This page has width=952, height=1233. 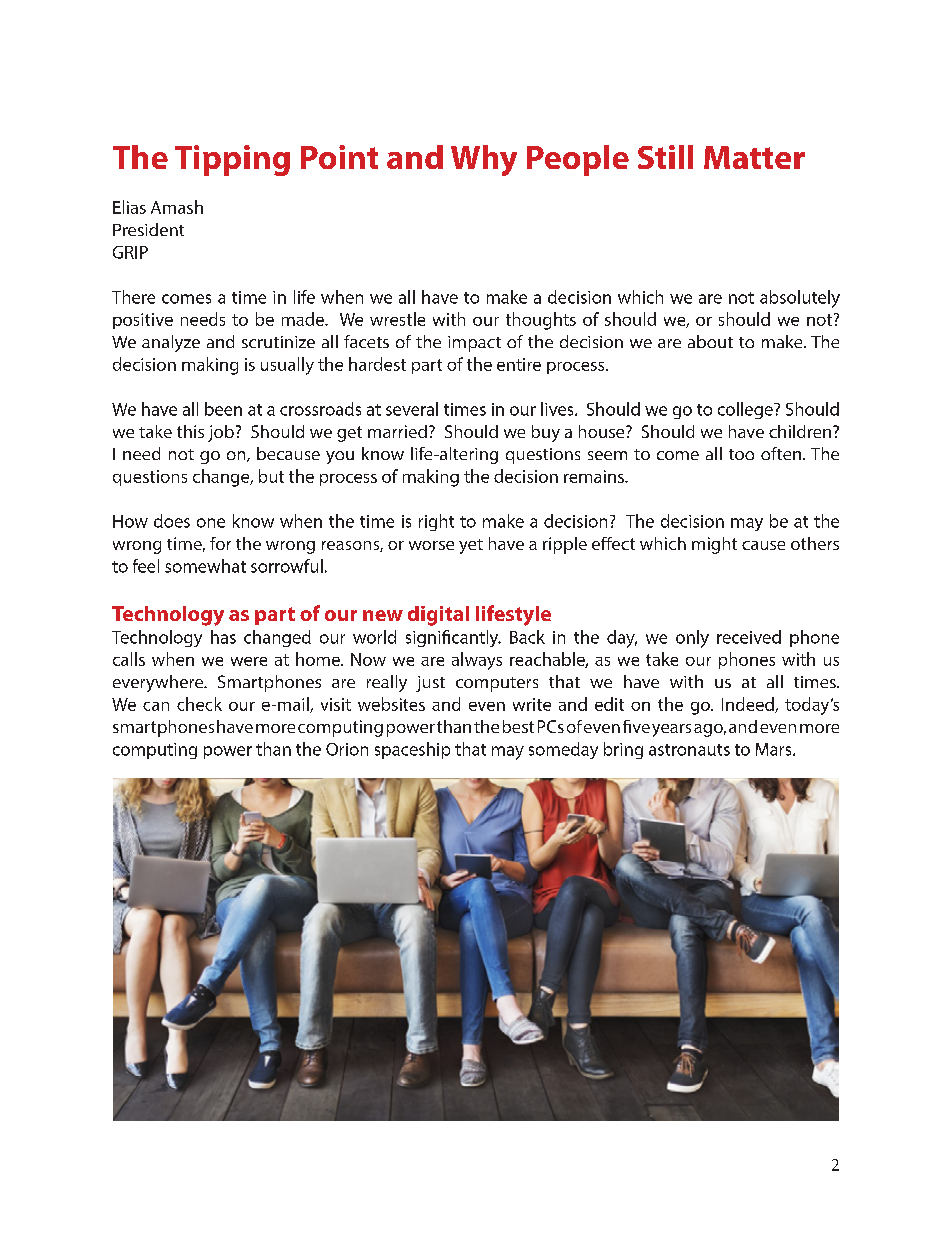 I want to click on has, so click(x=223, y=637).
